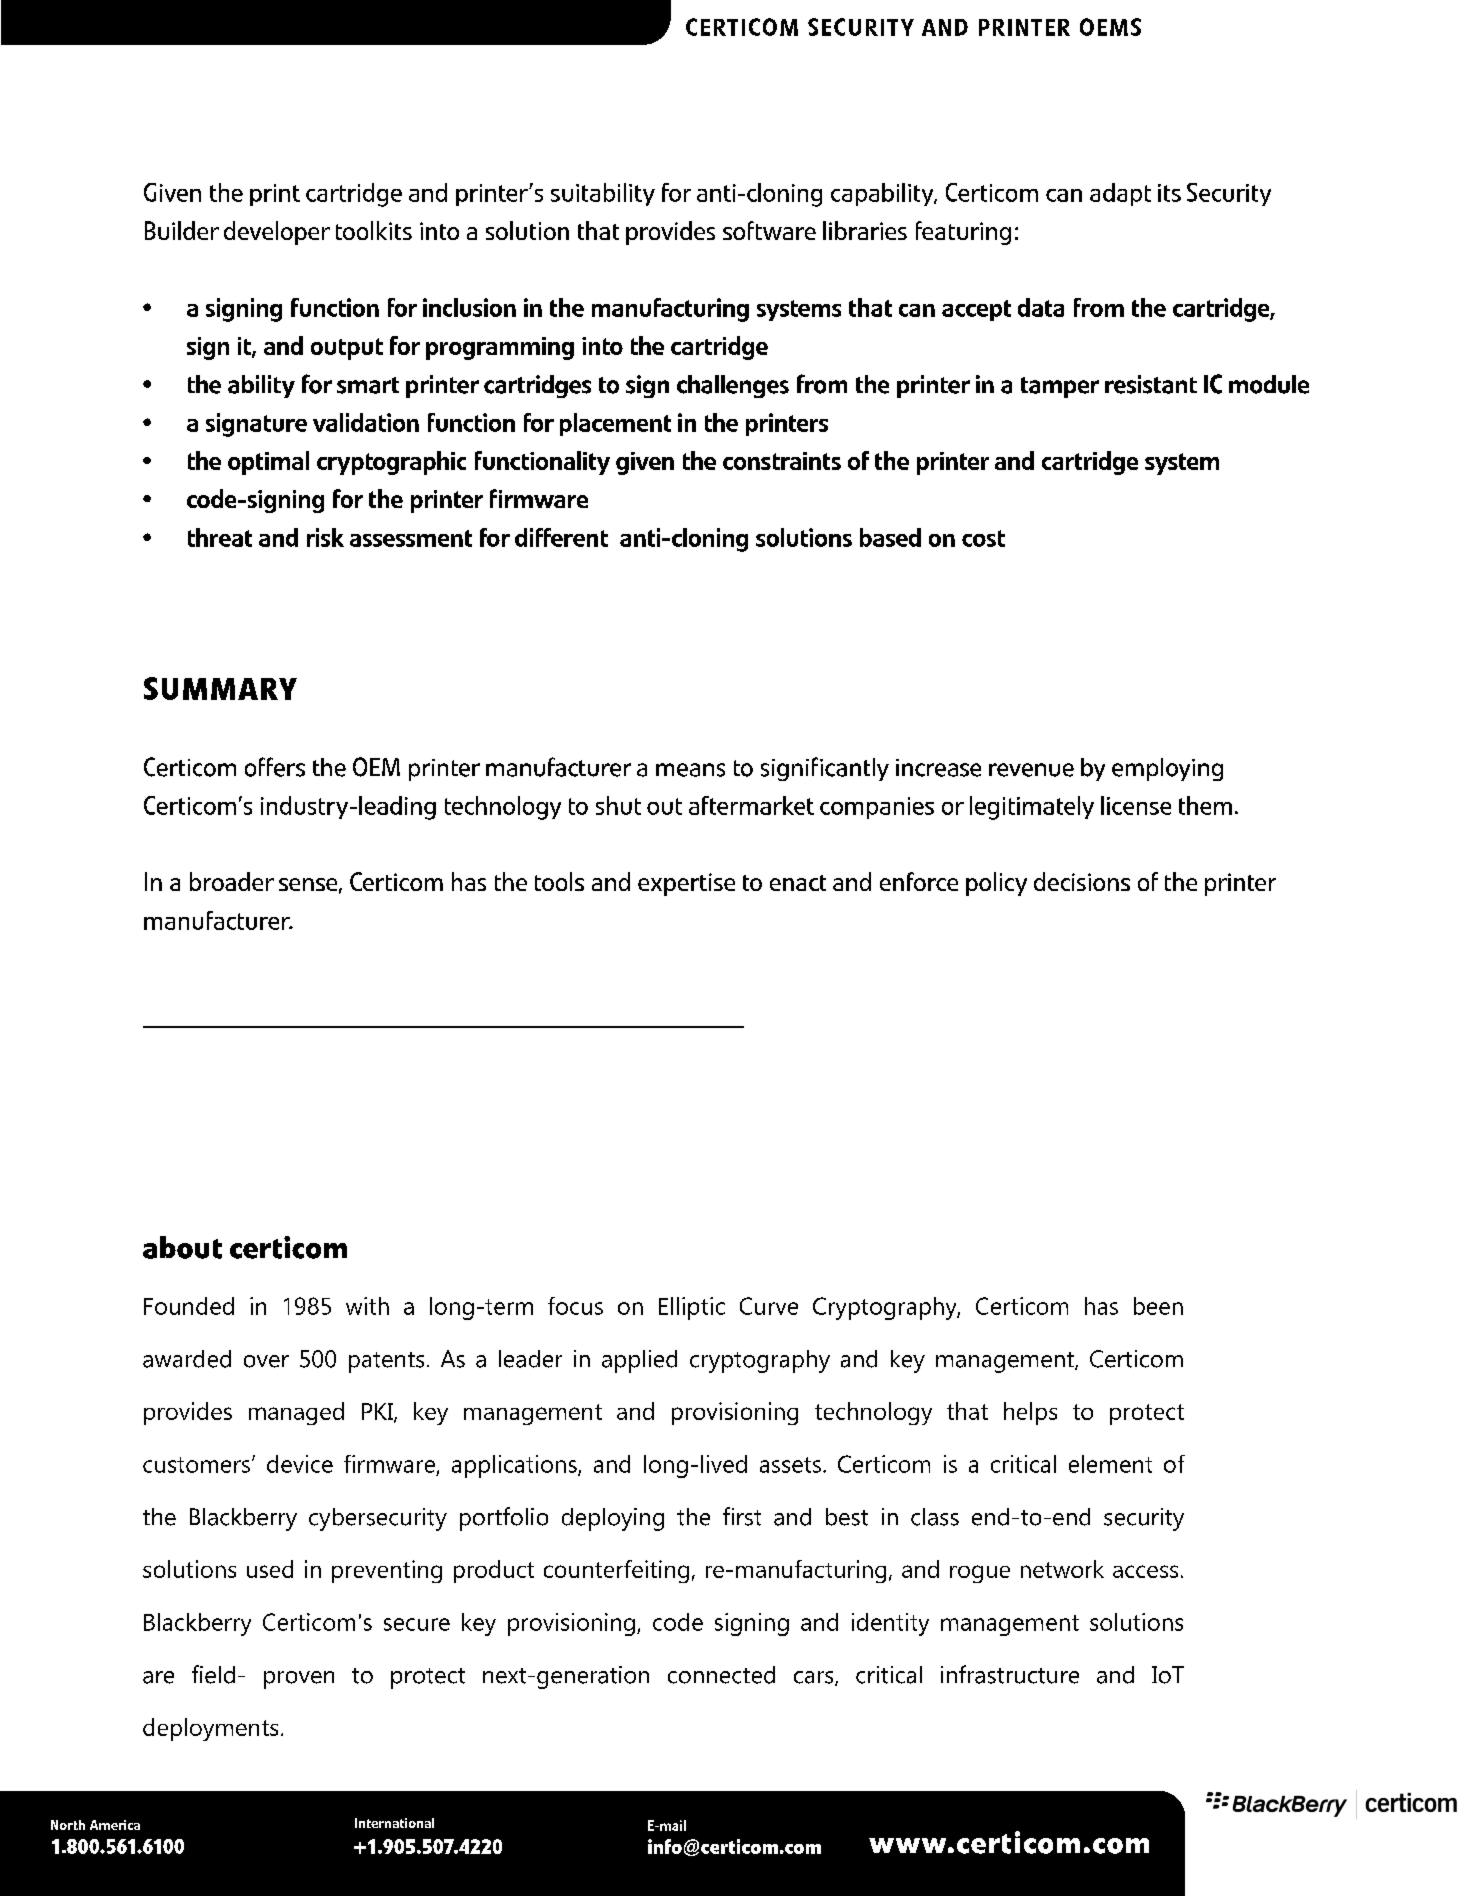 The image size is (1465, 1896). Describe the element at coordinates (769, 230) in the document. I see `software` at that location.
